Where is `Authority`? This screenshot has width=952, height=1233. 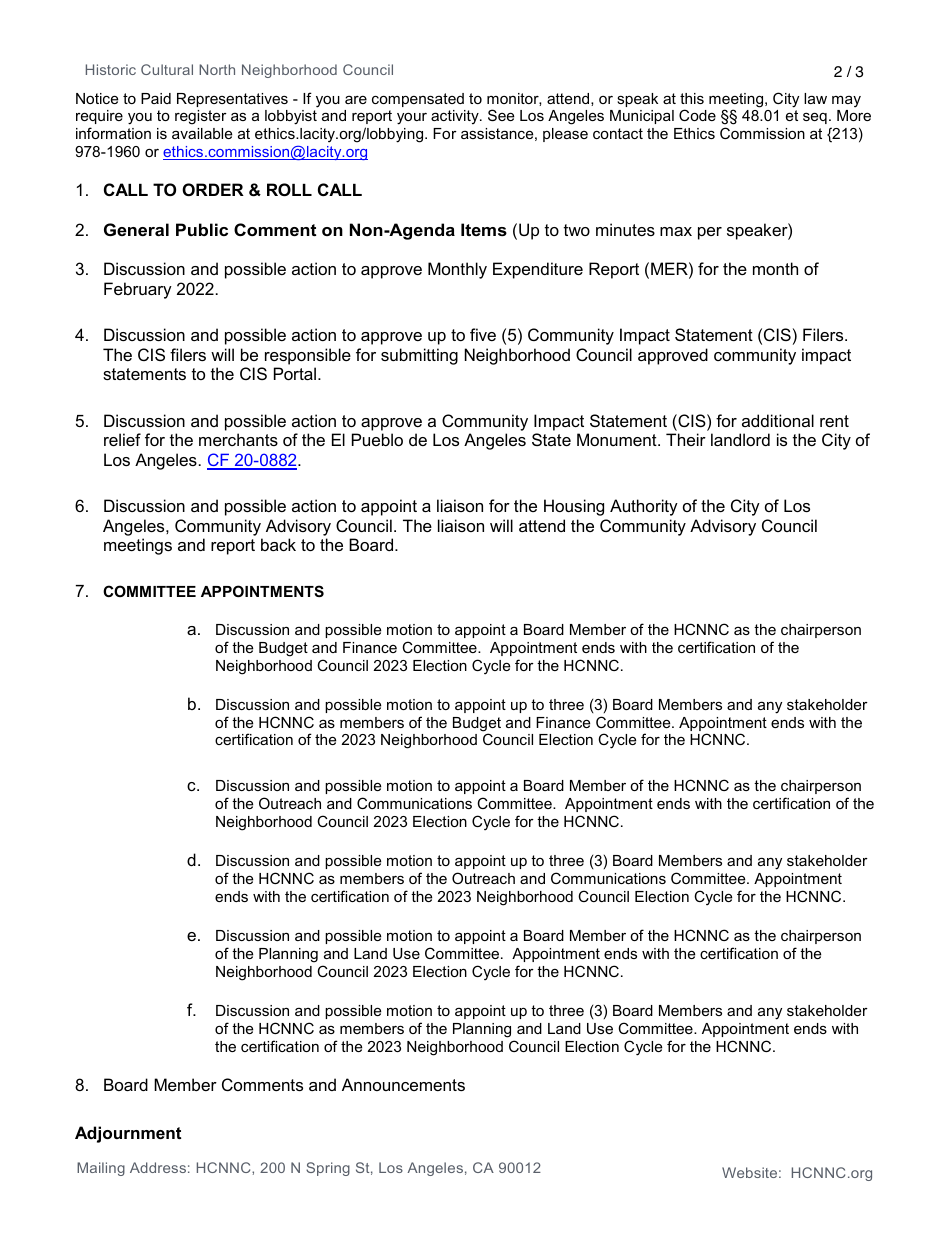
Authority is located at coordinates (644, 507).
